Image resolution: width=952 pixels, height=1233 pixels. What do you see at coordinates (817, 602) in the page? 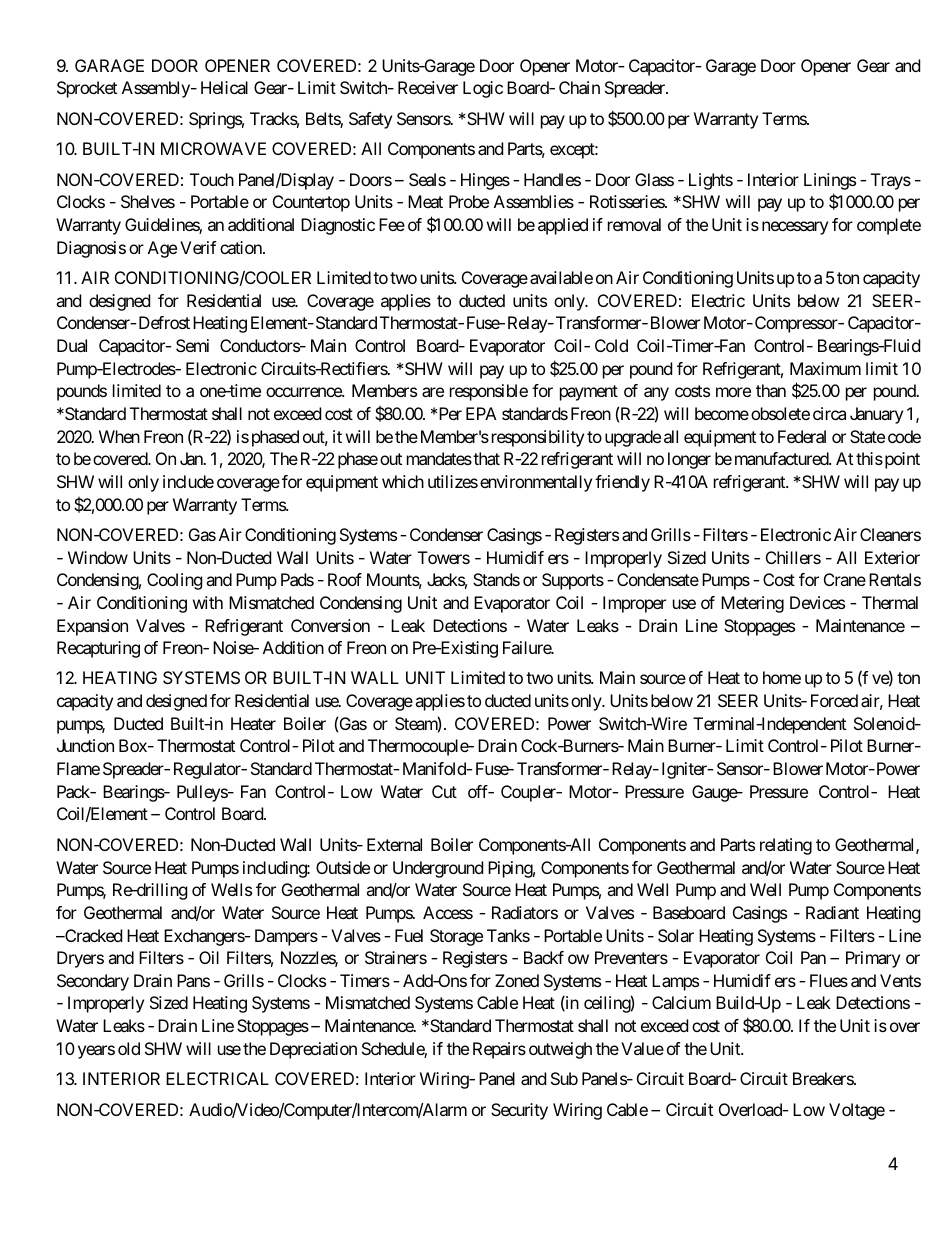
I see `Devices` at bounding box center [817, 602].
